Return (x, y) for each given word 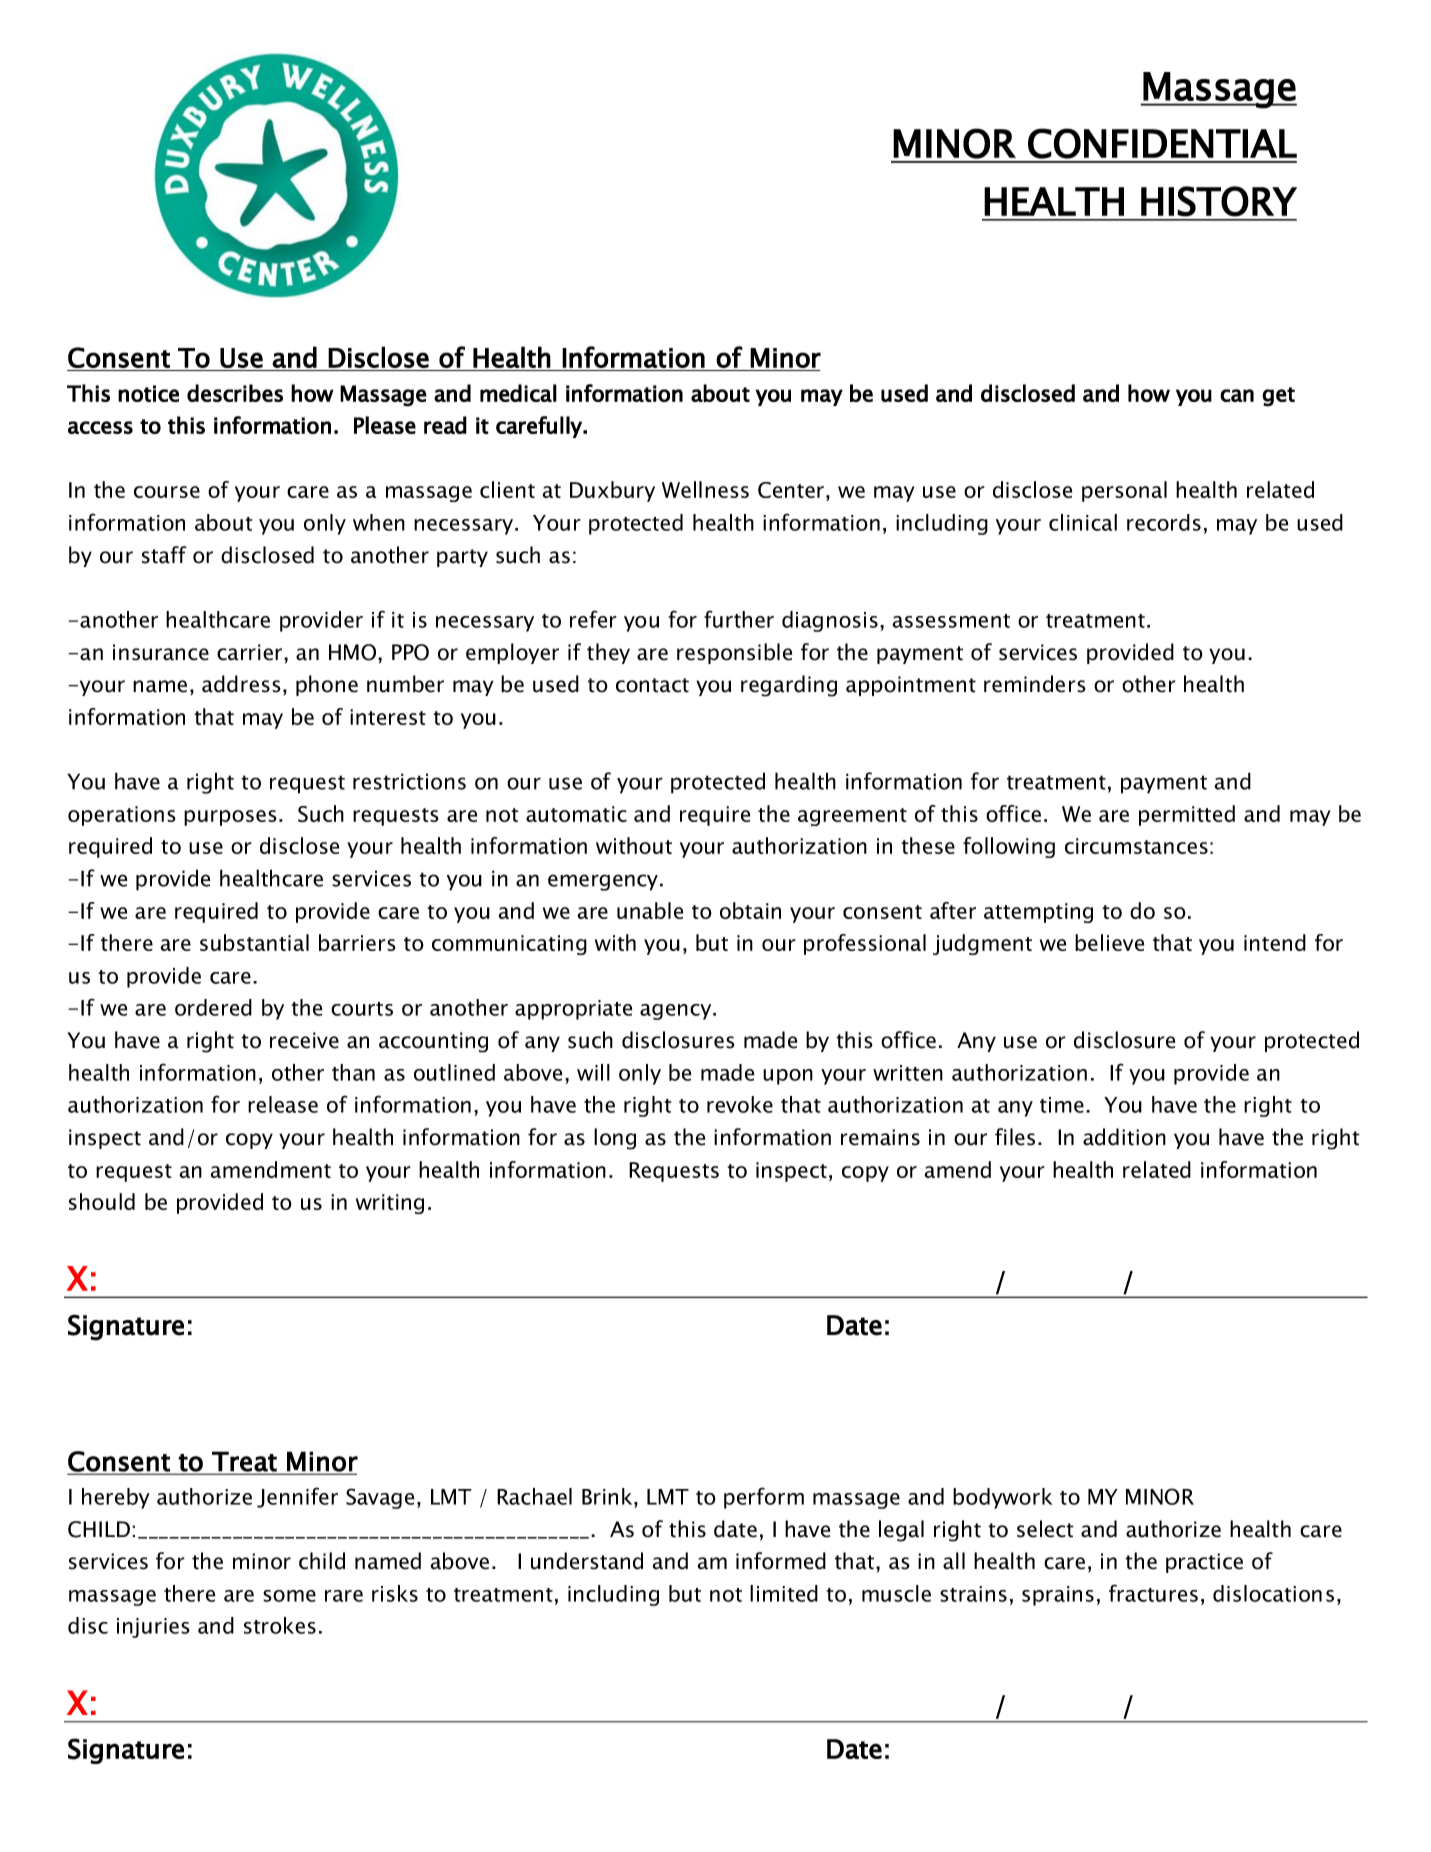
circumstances (1136, 846)
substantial (254, 942)
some (289, 1596)
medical (518, 393)
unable (650, 910)
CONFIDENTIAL (1162, 143)
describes (235, 393)
